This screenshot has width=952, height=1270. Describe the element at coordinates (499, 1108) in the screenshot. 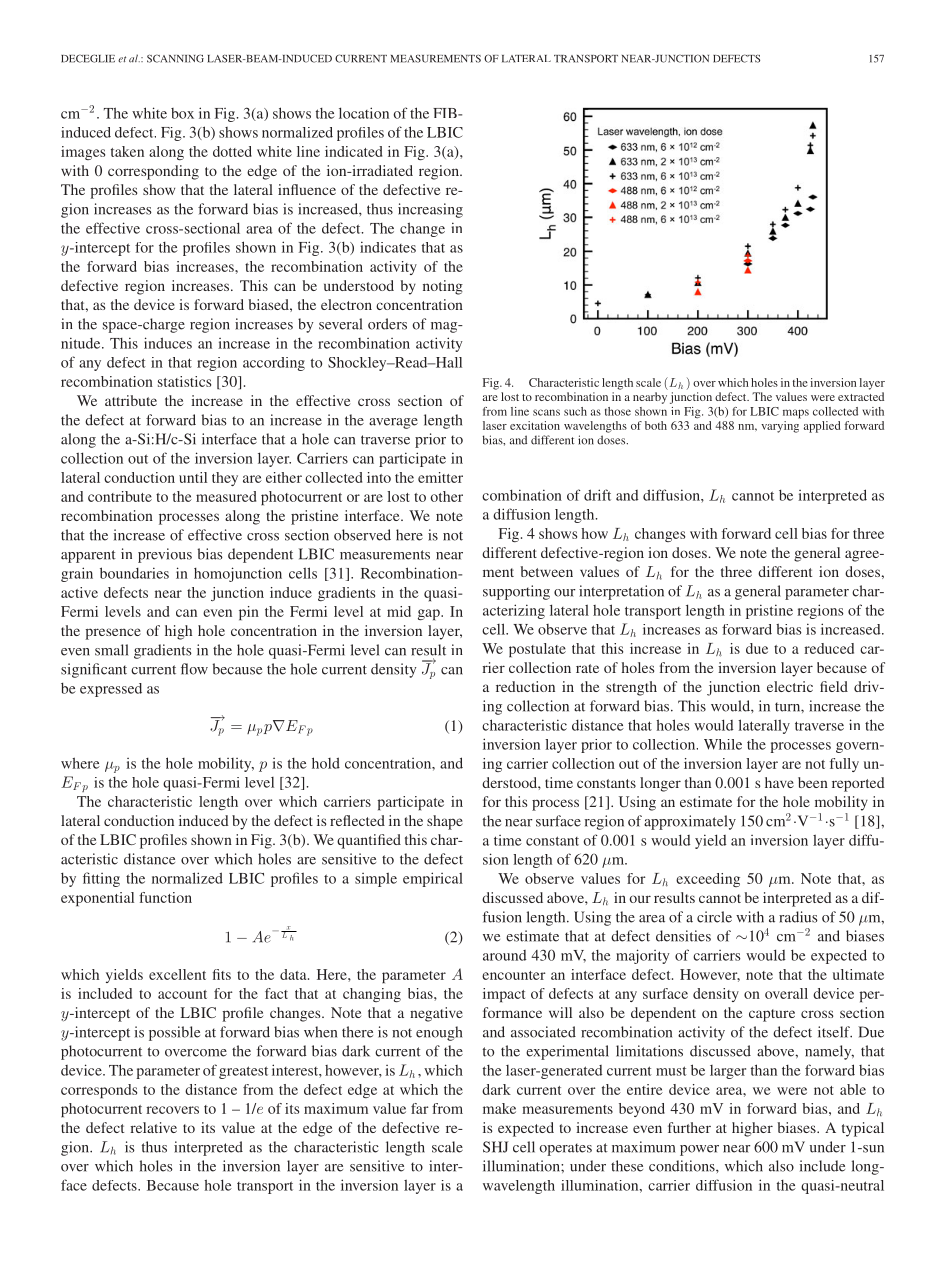

I see `make` at that location.
